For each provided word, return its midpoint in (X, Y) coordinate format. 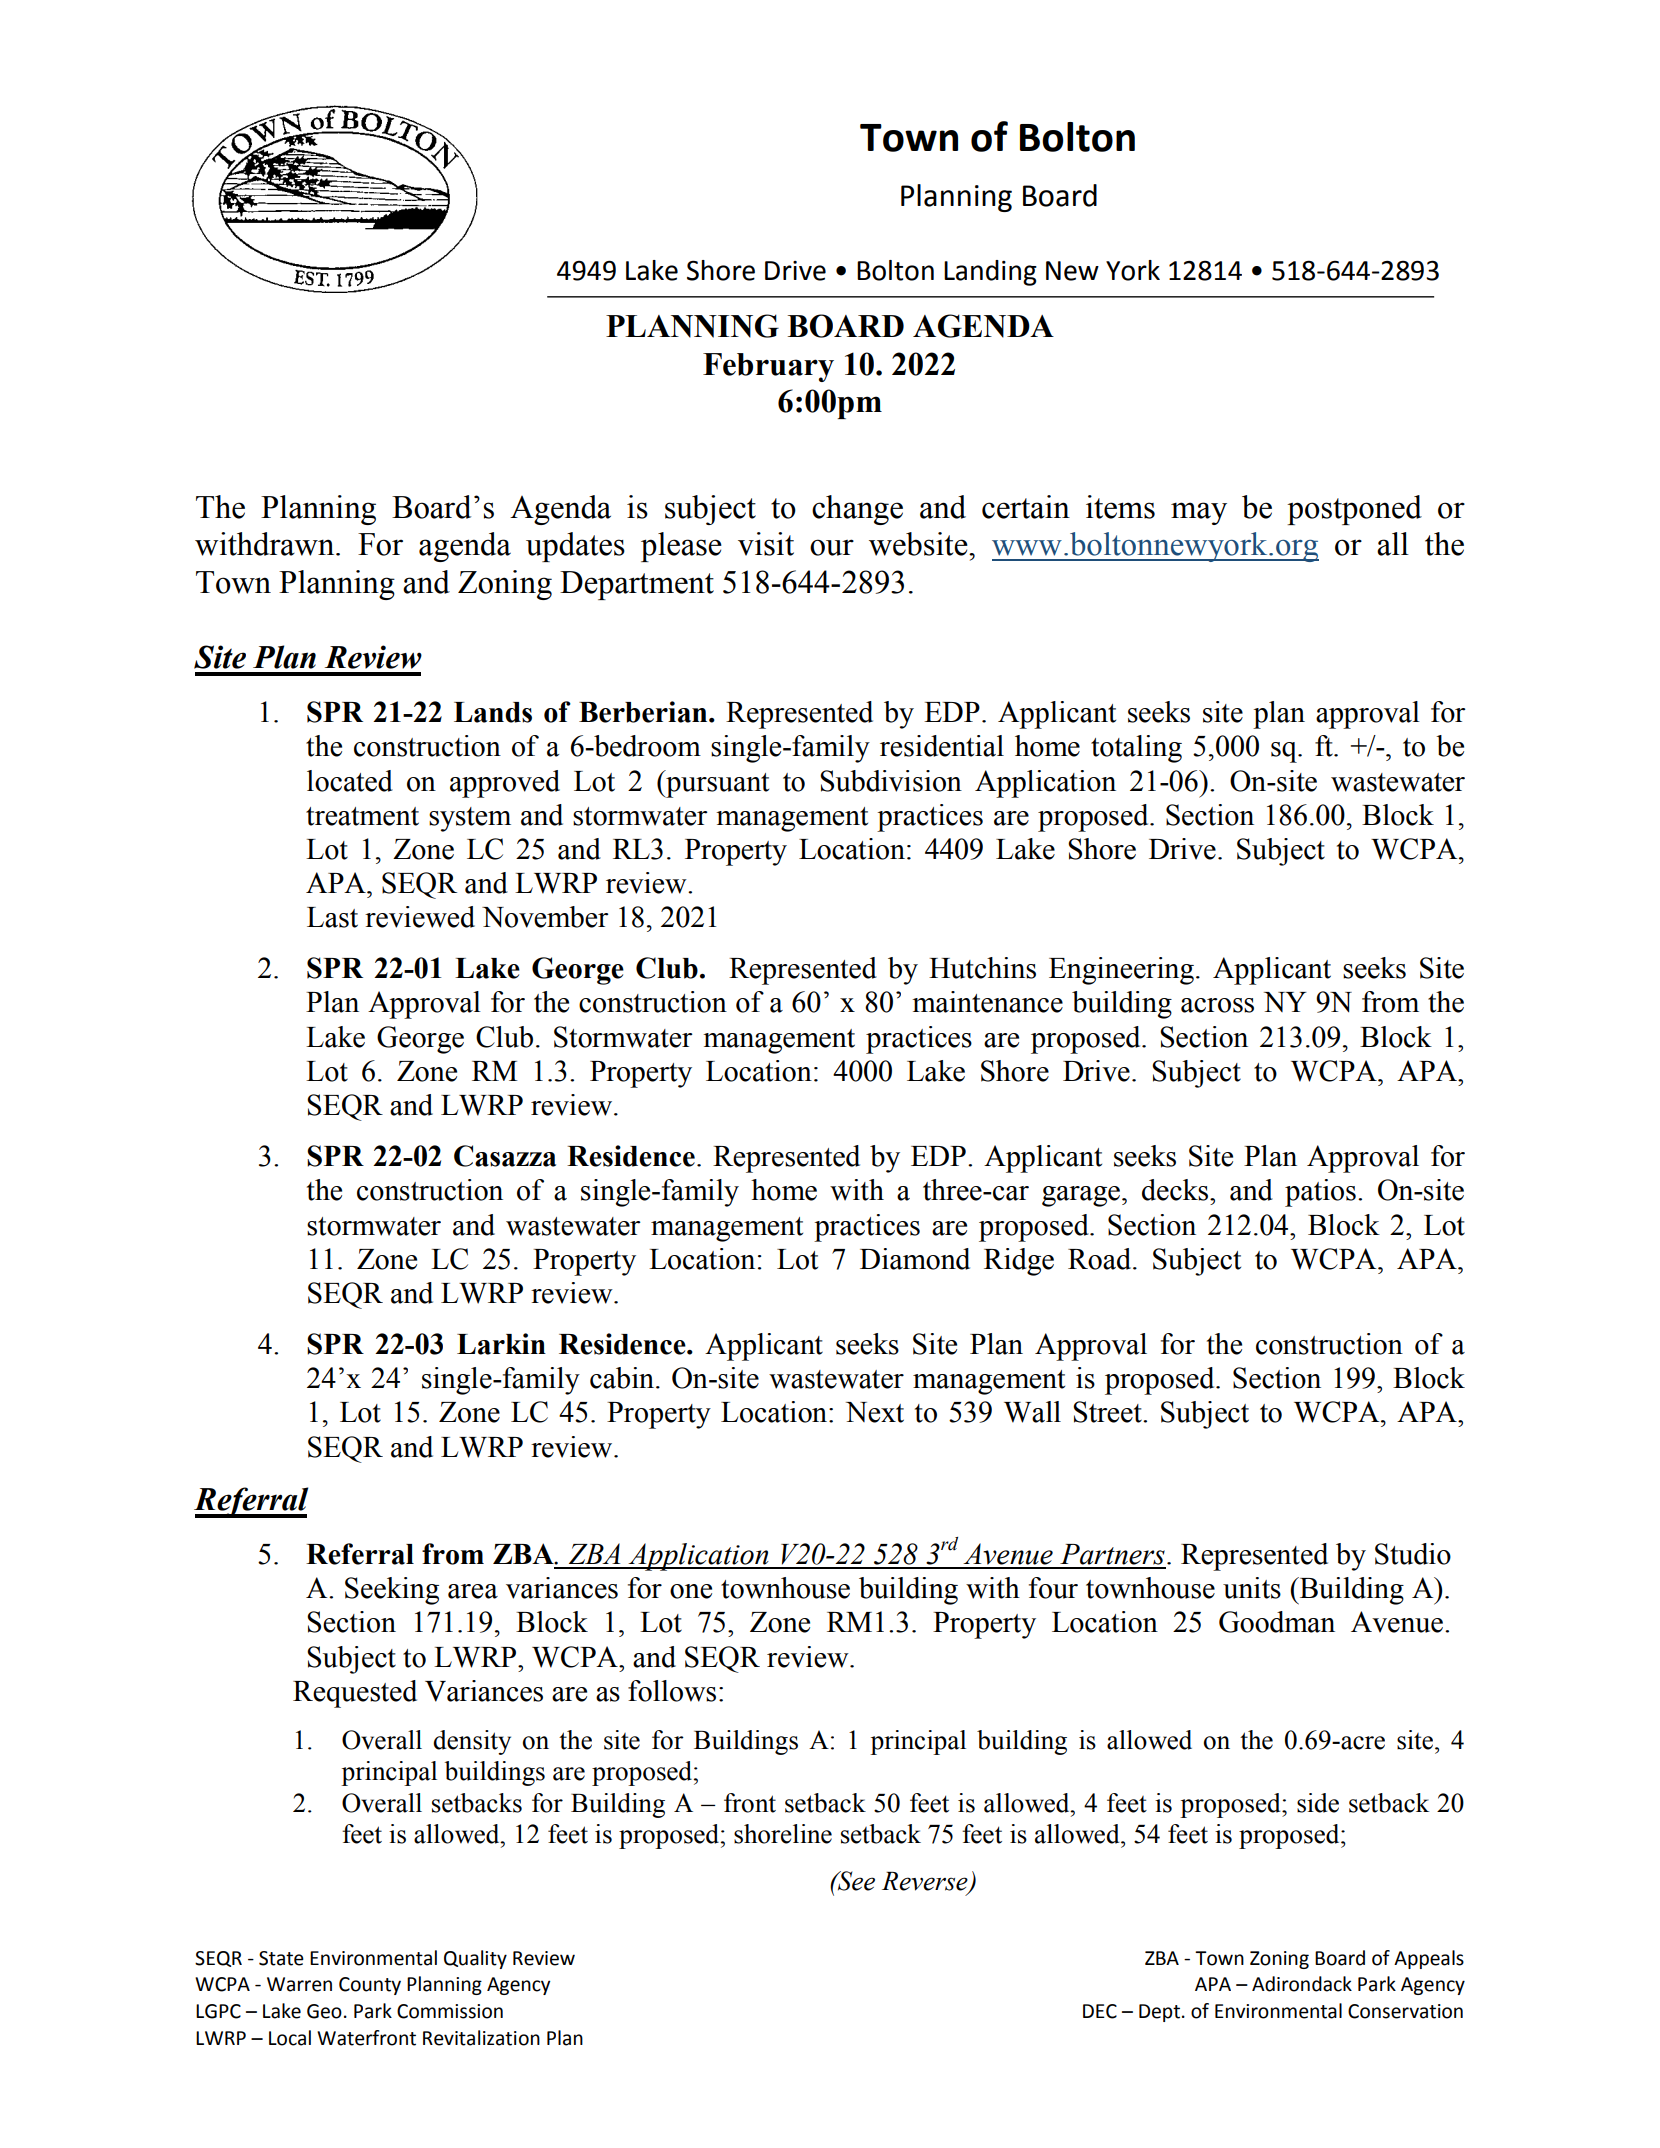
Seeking (392, 1591)
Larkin (501, 1344)
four (1053, 1588)
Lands (493, 712)
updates (575, 547)
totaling (1136, 749)
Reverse (926, 1882)
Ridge (1019, 1262)
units (1252, 1588)
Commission (450, 2011)
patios (1320, 1193)
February (768, 367)
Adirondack (1302, 1984)
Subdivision (891, 781)
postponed (1354, 510)
